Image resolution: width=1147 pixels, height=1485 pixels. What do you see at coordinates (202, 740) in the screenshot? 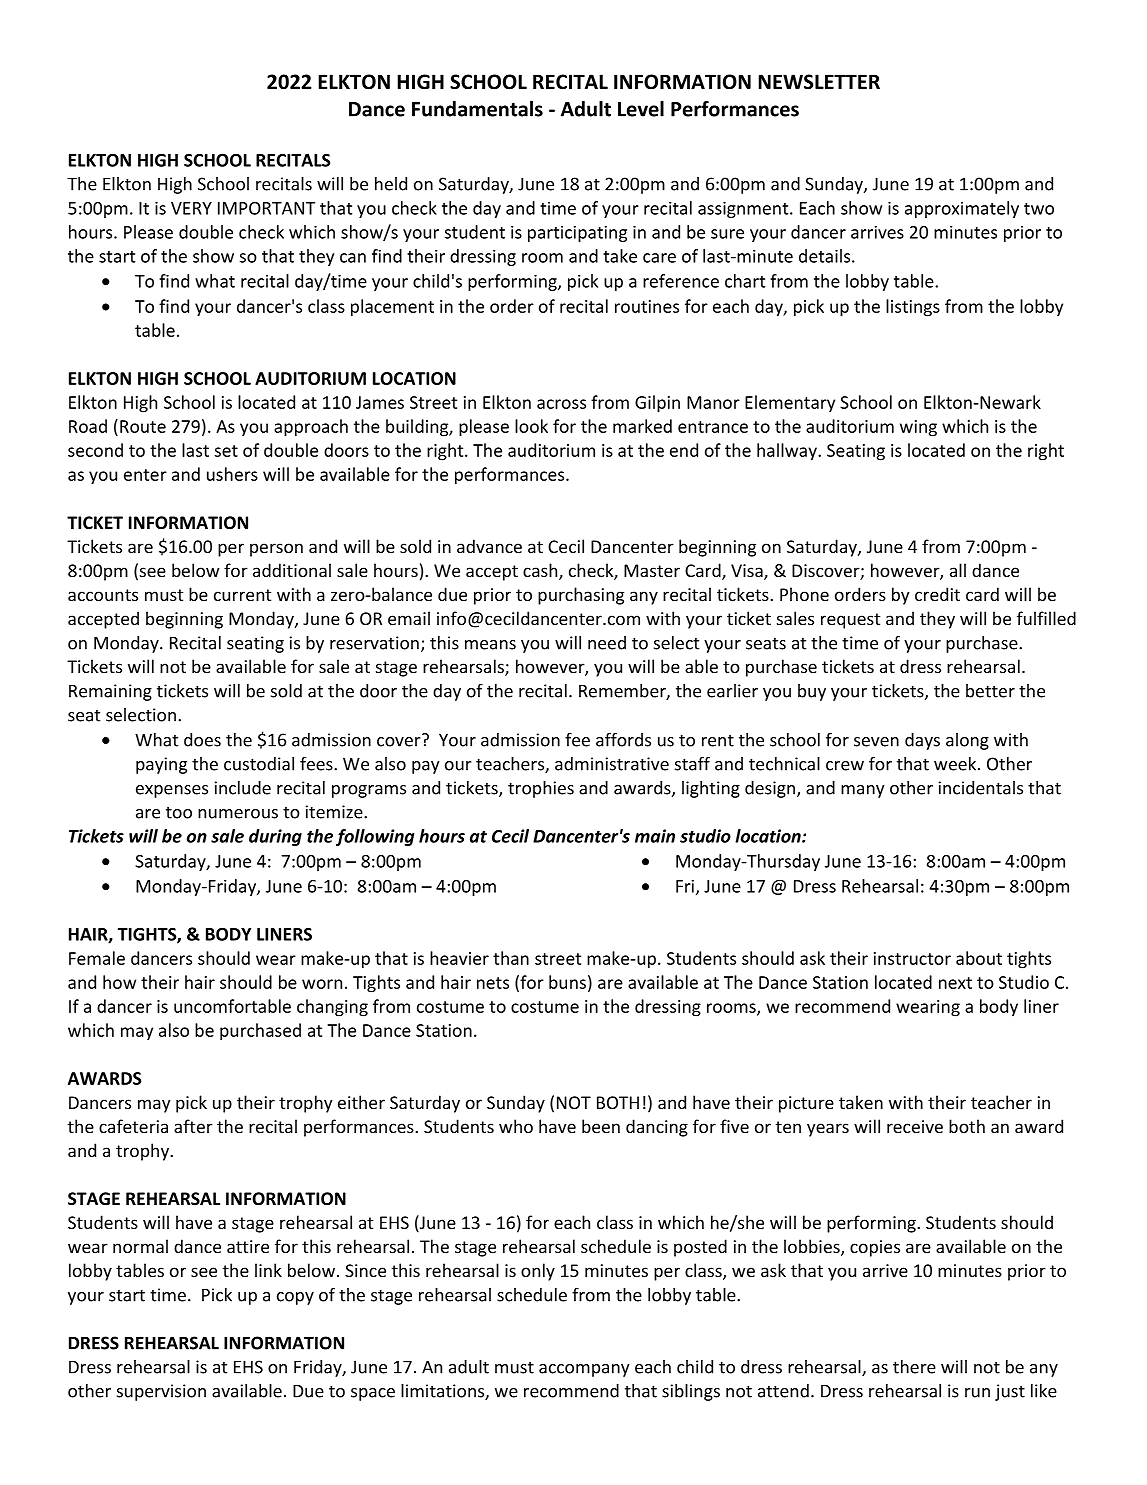
I see `does` at bounding box center [202, 740].
